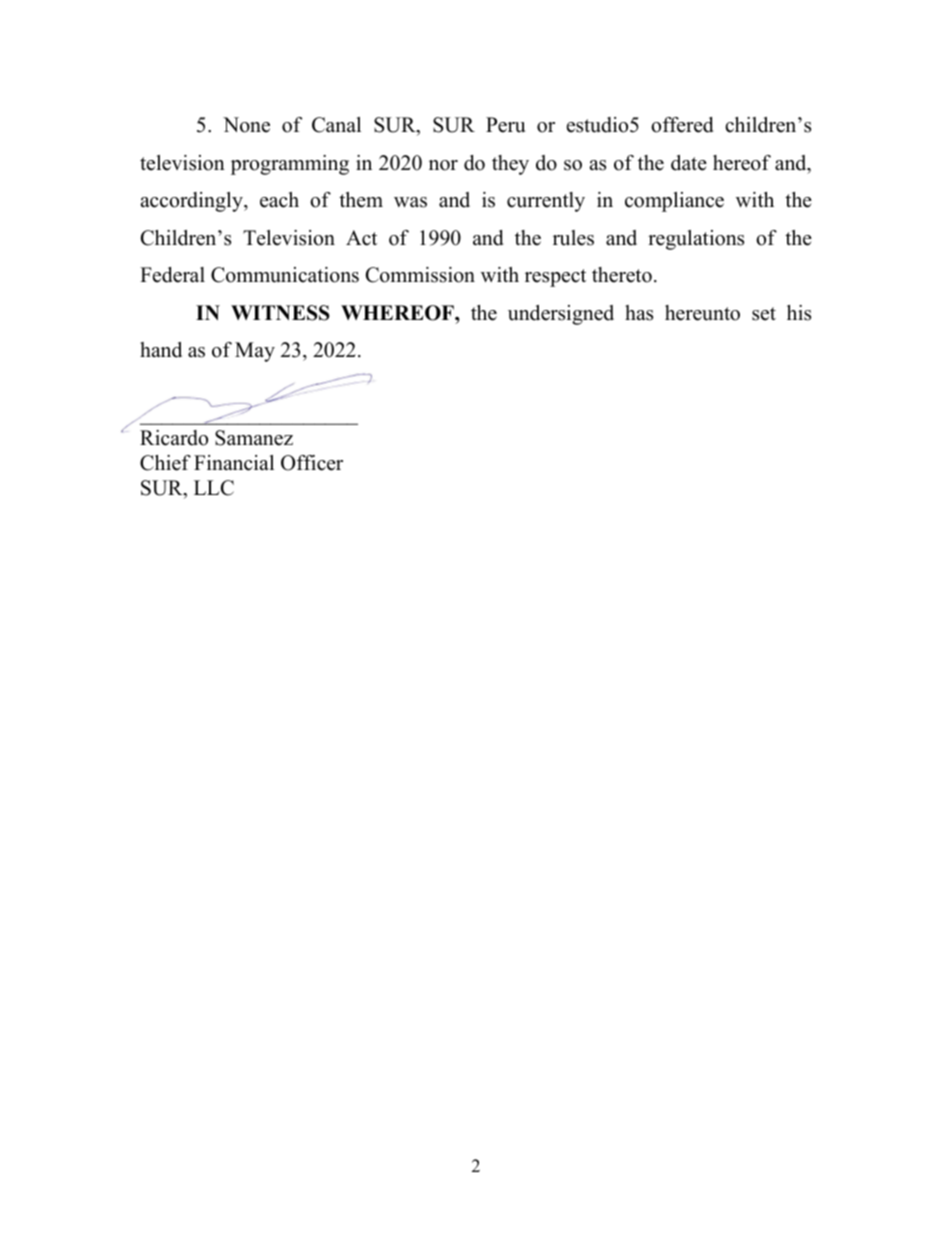 This screenshot has width=952, height=1233. Describe the element at coordinates (696, 240) in the screenshot. I see `regulations` at that location.
